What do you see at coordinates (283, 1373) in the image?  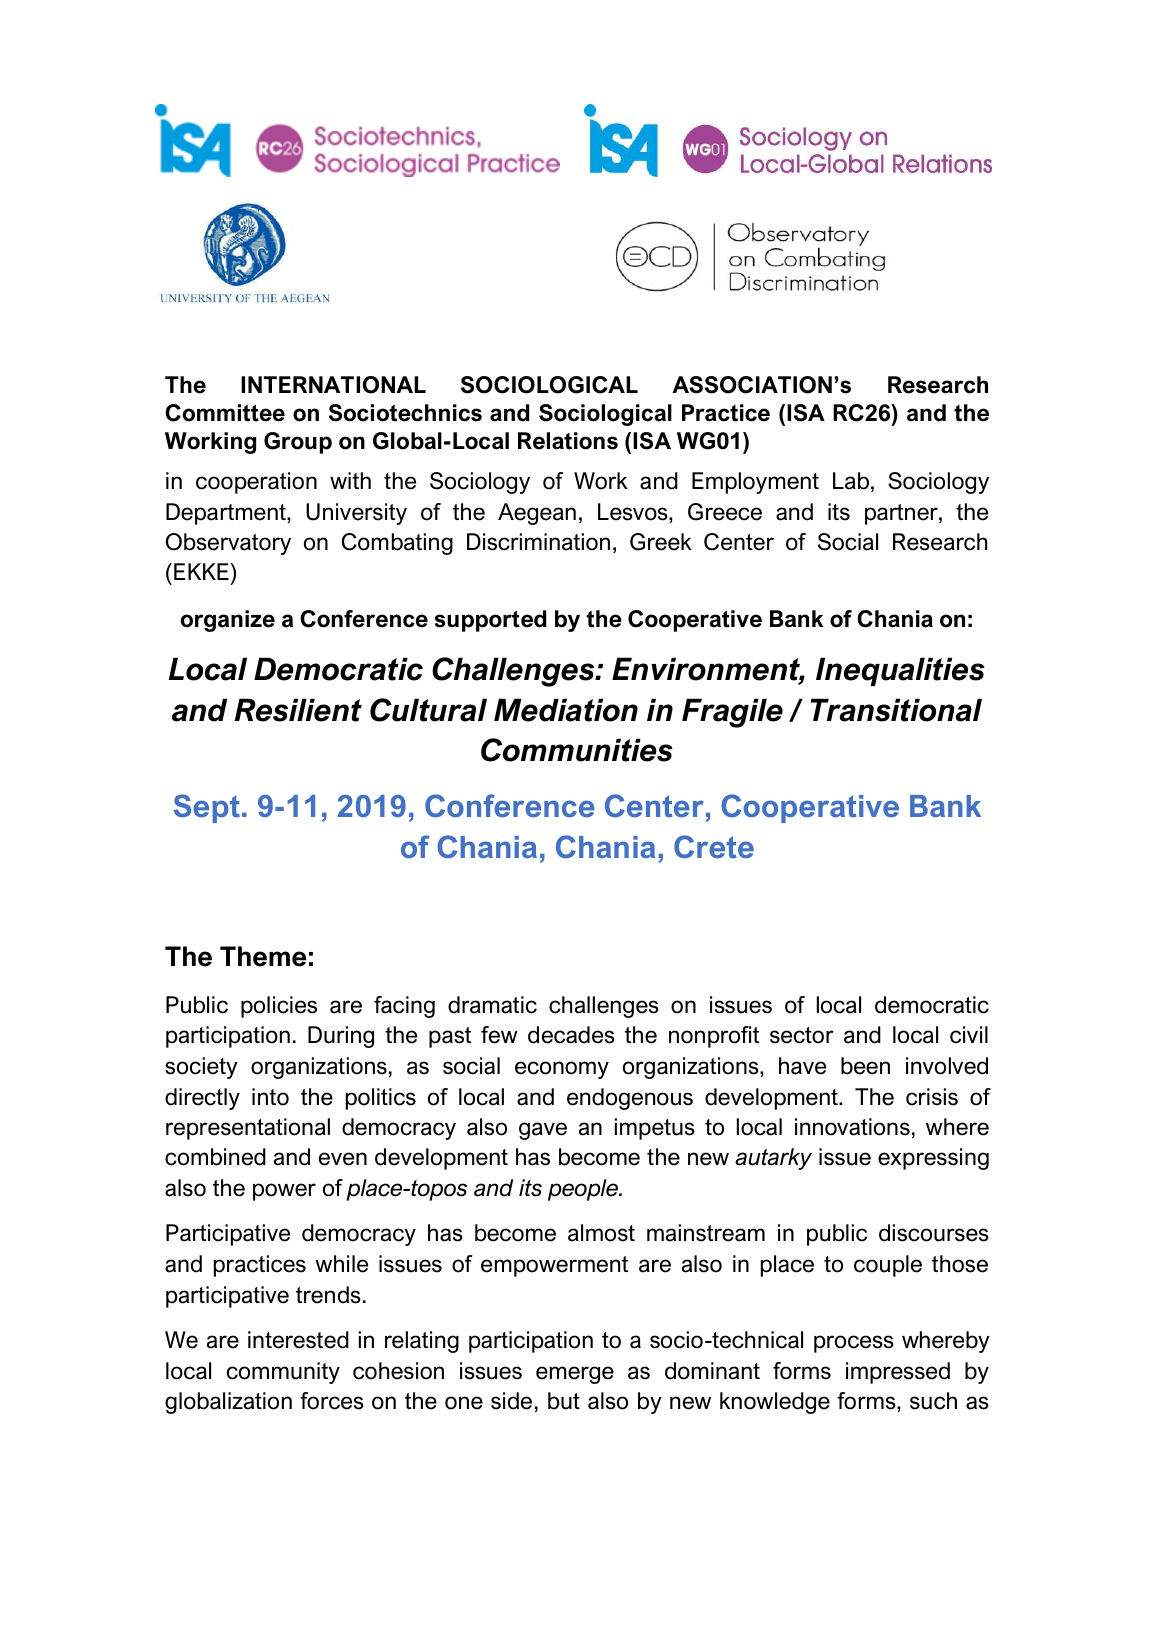 I see `community` at bounding box center [283, 1373].
